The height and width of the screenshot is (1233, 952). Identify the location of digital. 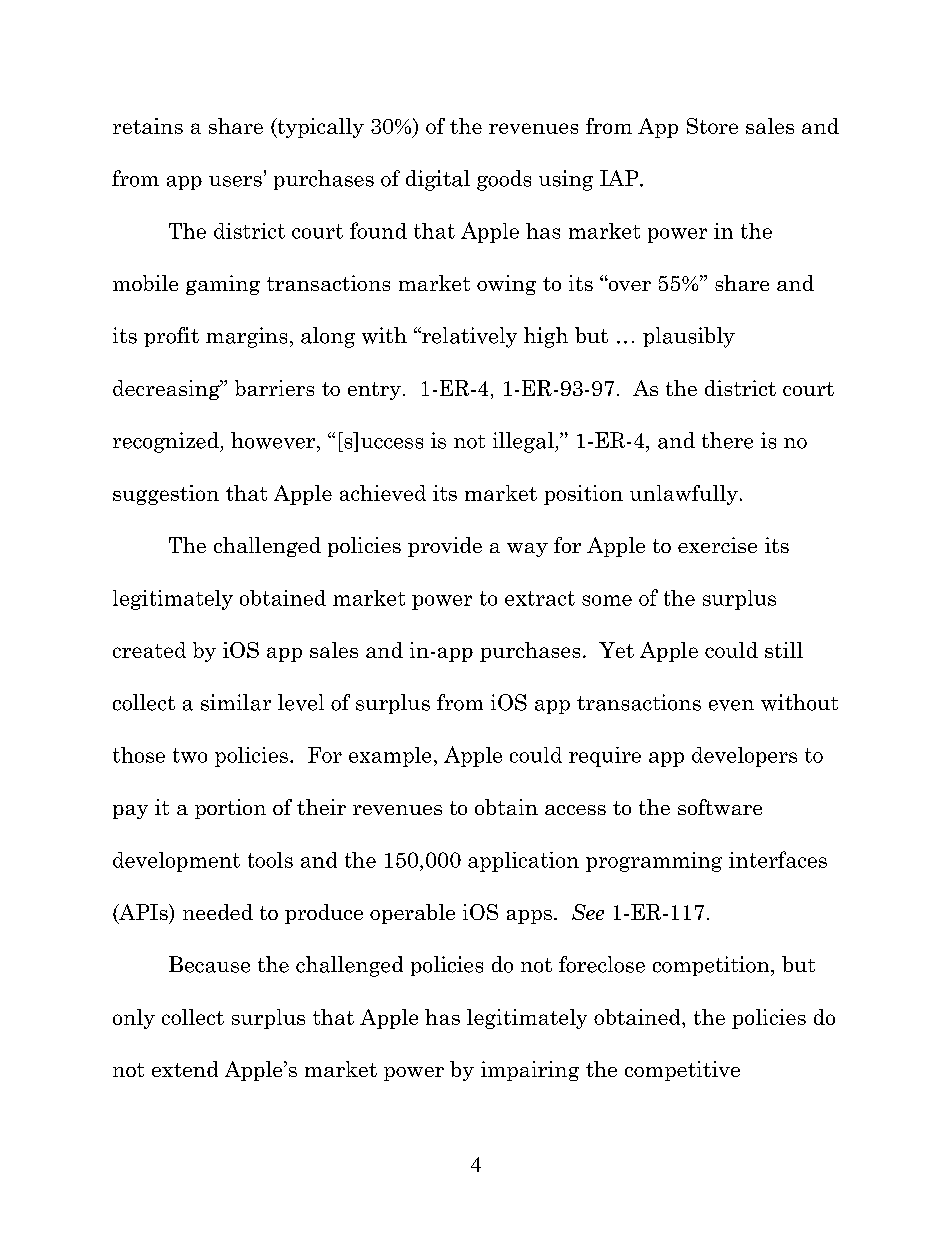
(438, 180).
